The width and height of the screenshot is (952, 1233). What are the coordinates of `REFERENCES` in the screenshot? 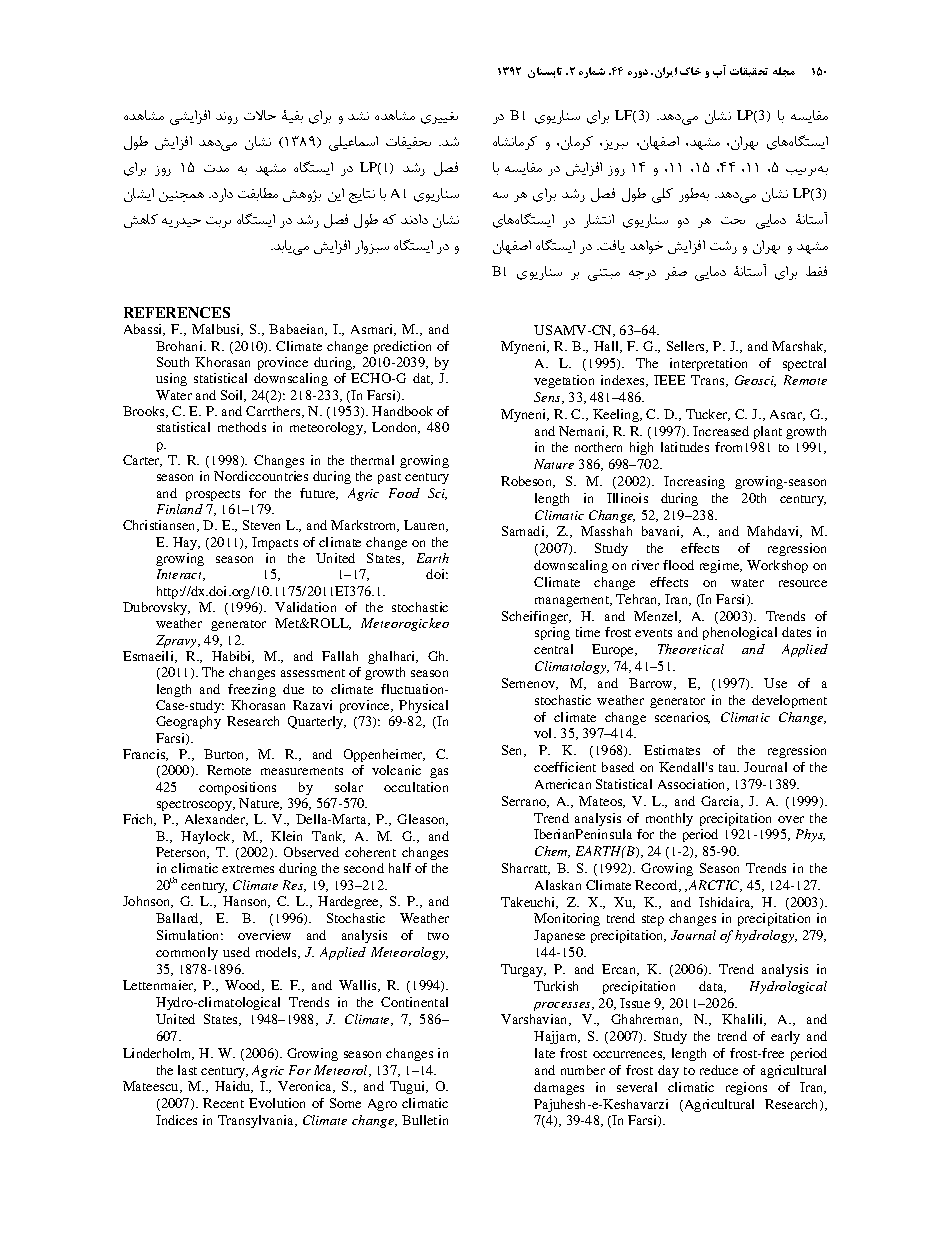 It's located at (177, 312).
